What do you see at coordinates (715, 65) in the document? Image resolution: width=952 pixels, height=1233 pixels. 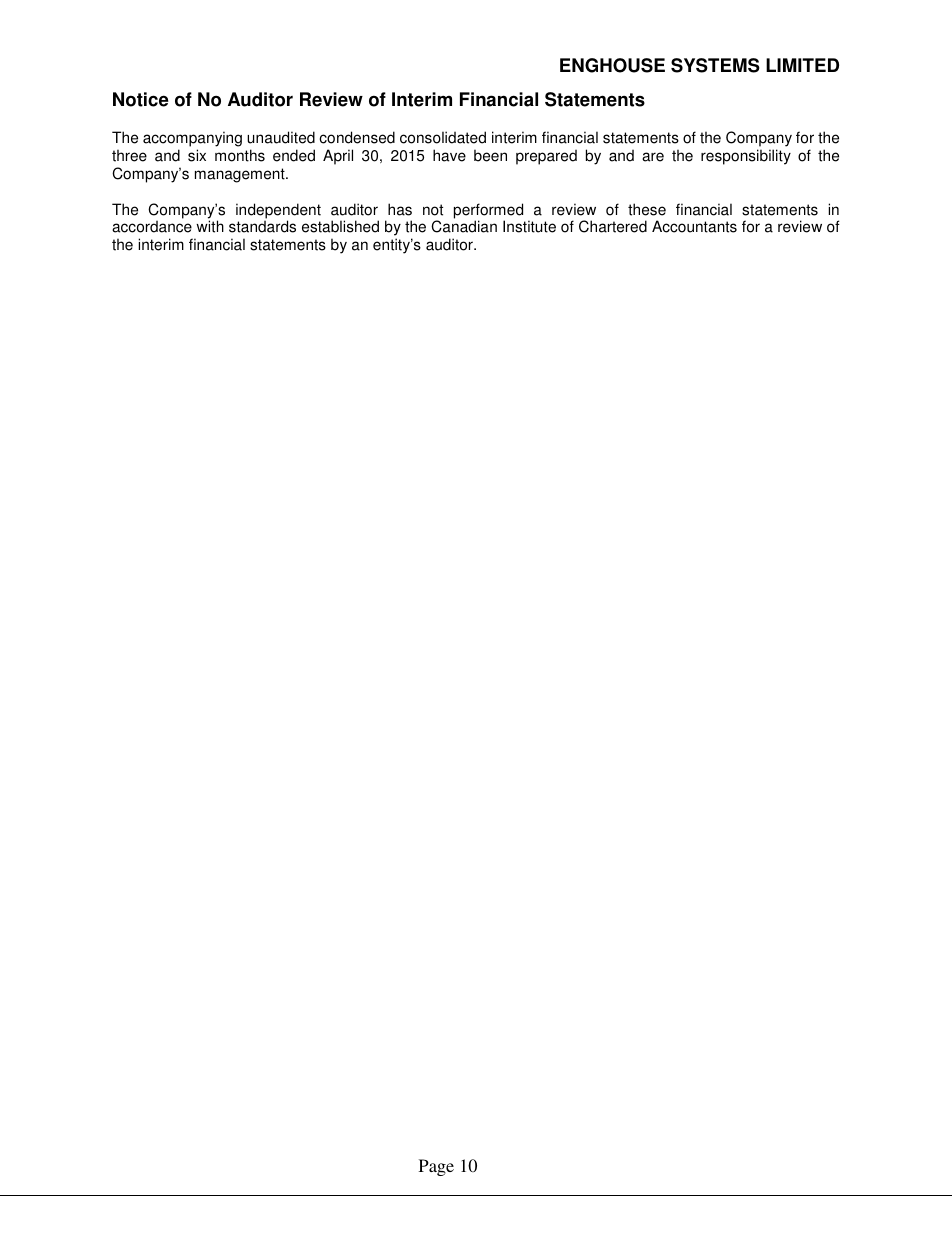 I see `SYSTEMS` at bounding box center [715, 65].
